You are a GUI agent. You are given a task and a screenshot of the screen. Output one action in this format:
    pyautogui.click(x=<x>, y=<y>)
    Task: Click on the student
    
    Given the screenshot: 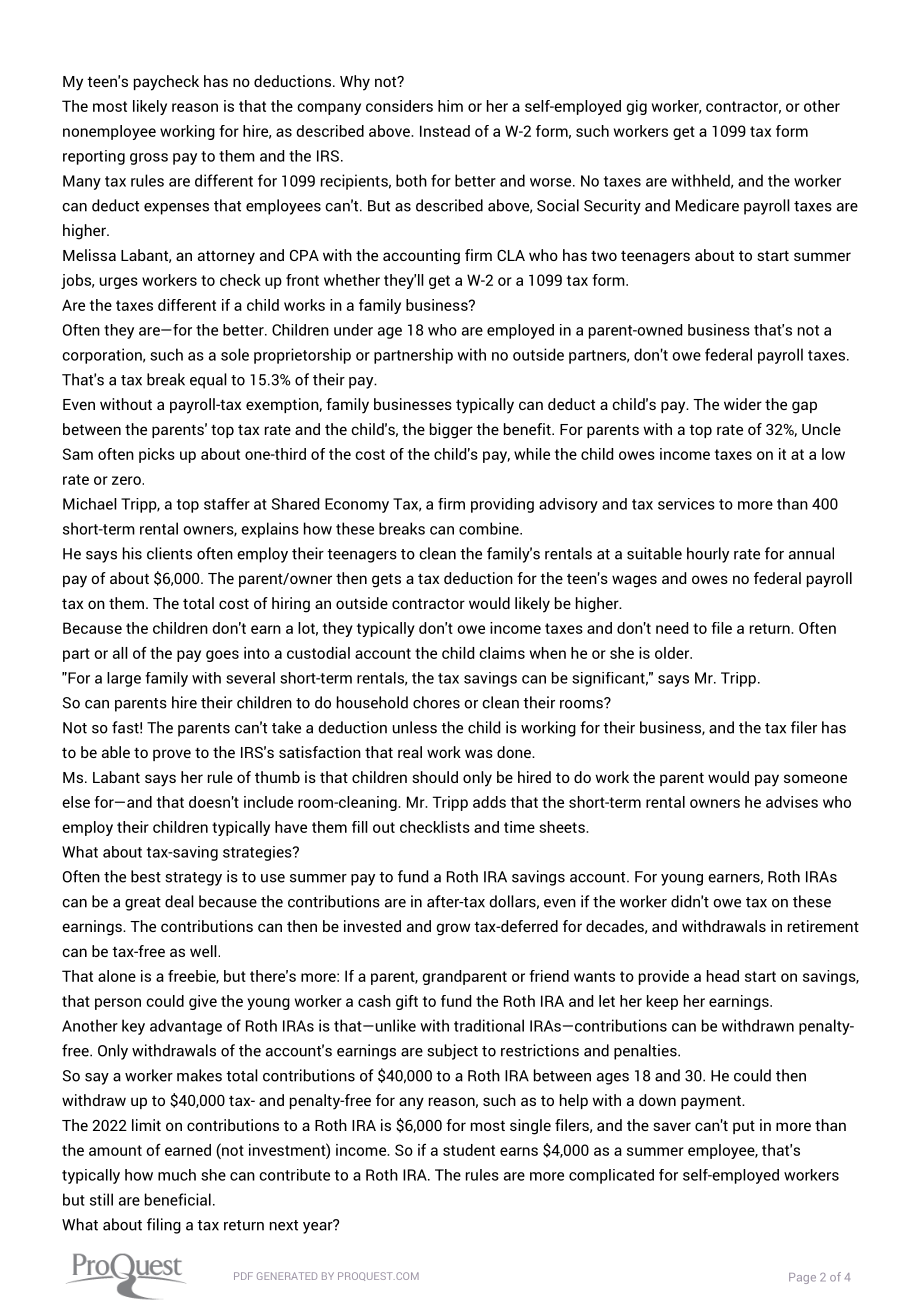 What is the action you would take?
    pyautogui.click(x=469, y=1150)
